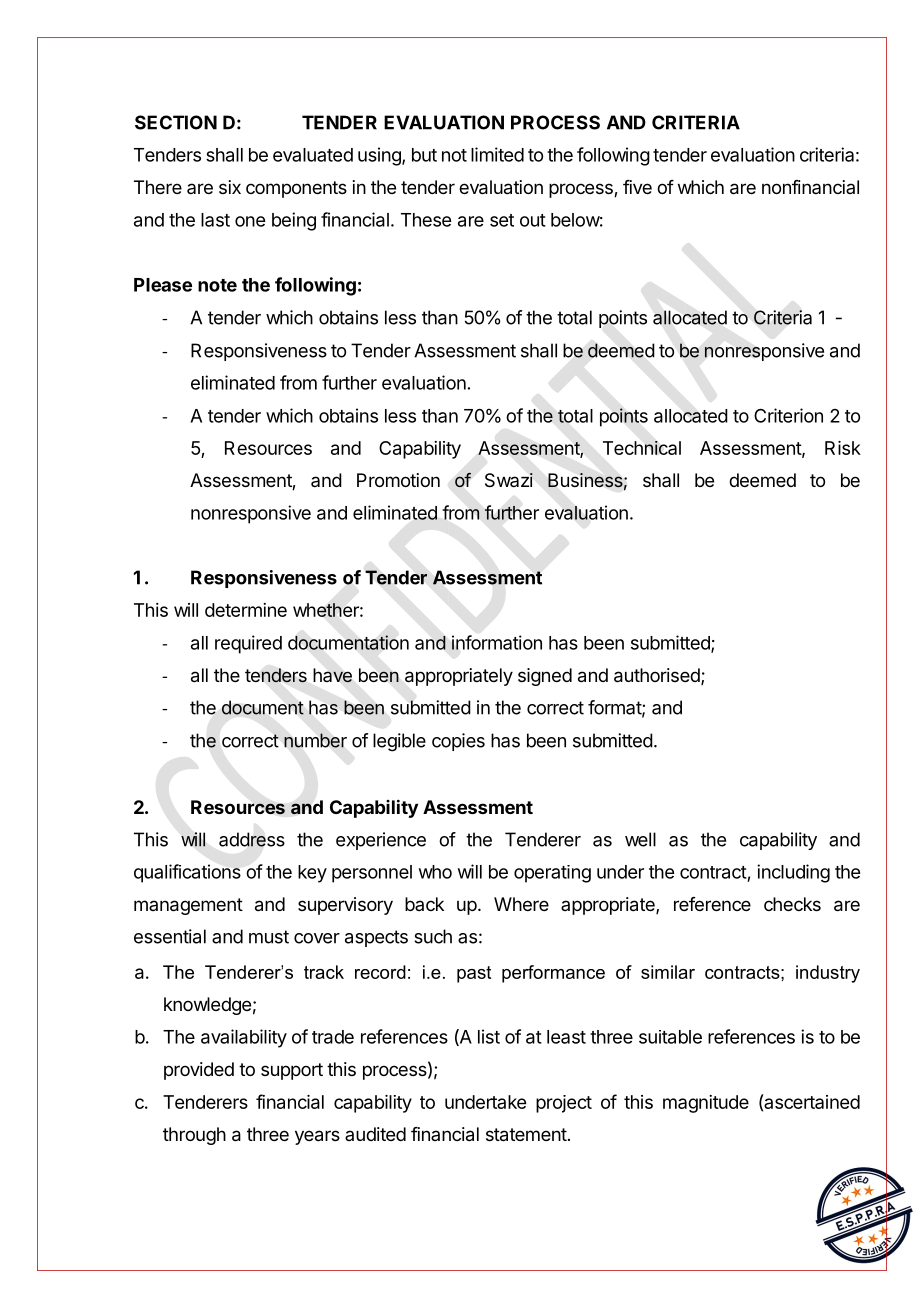 The height and width of the screenshot is (1308, 924). Describe the element at coordinates (458, 742) in the screenshot. I see `copies` at that location.
